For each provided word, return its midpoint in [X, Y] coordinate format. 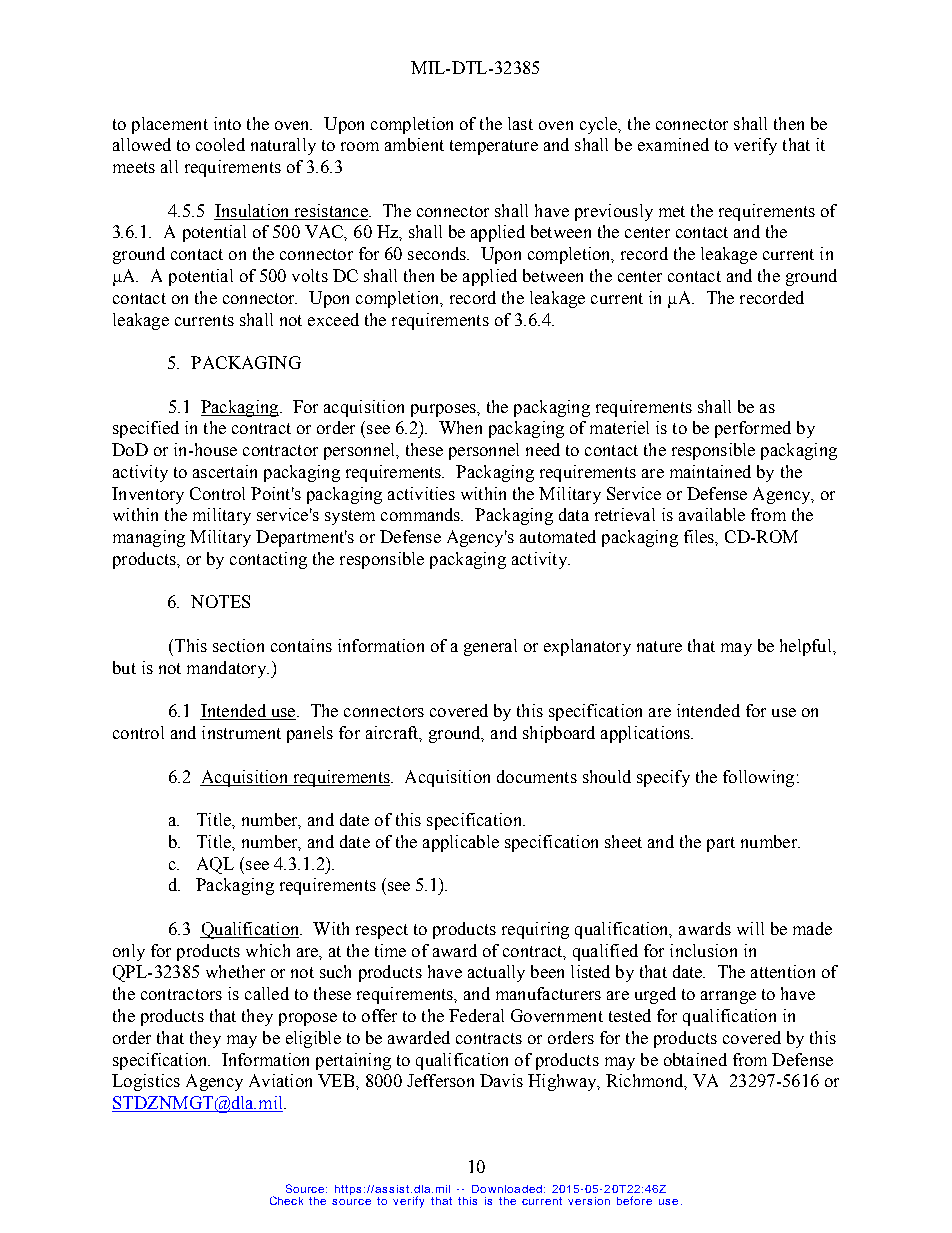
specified [146, 429]
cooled [220, 144]
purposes [444, 410]
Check [286, 1200]
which [268, 950]
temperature [494, 147]
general [490, 647]
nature [659, 646]
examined [673, 144]
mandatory [227, 669]
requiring [535, 930]
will [750, 928]
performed [753, 429]
